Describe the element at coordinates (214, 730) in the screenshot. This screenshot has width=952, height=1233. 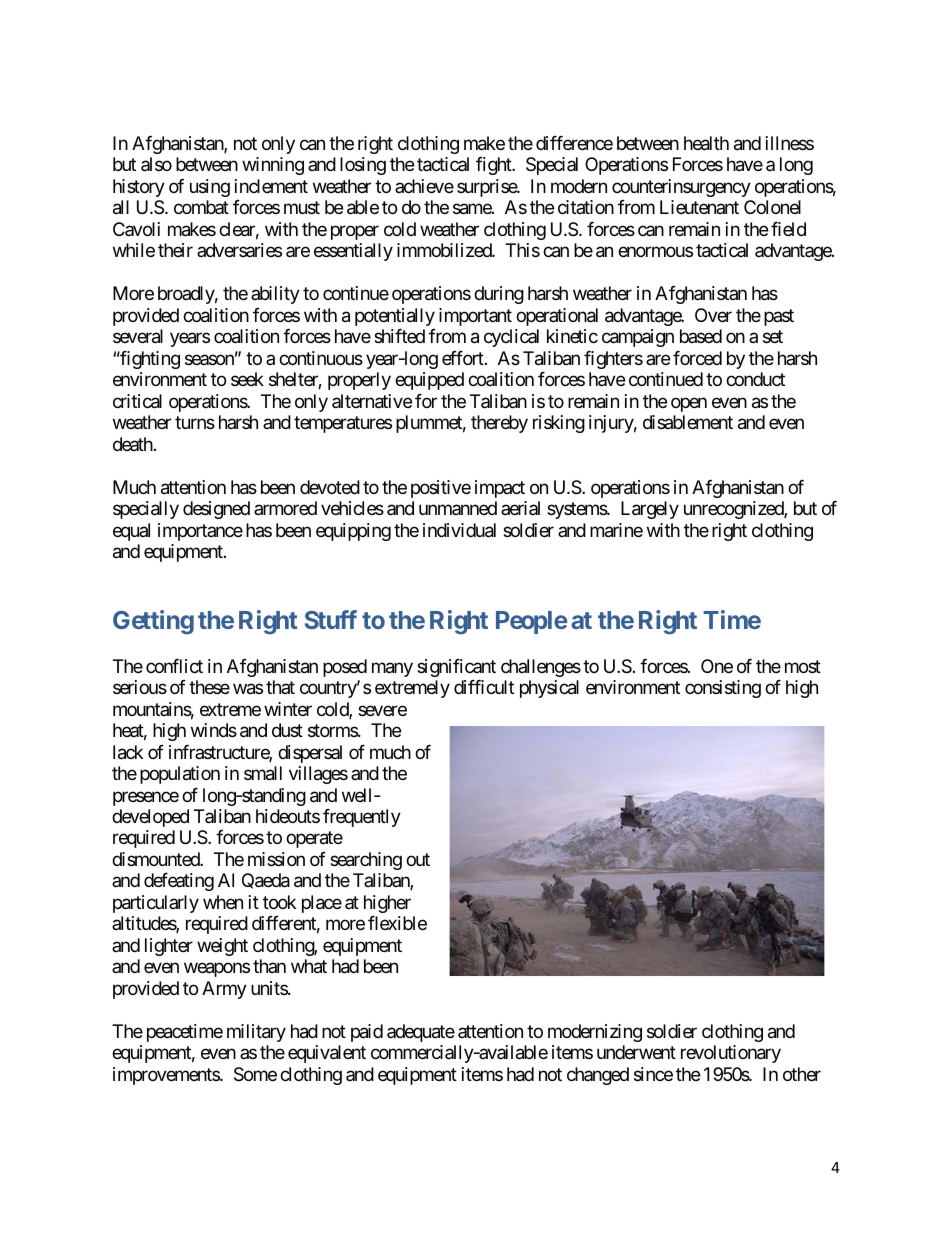
I see `winds` at that location.
